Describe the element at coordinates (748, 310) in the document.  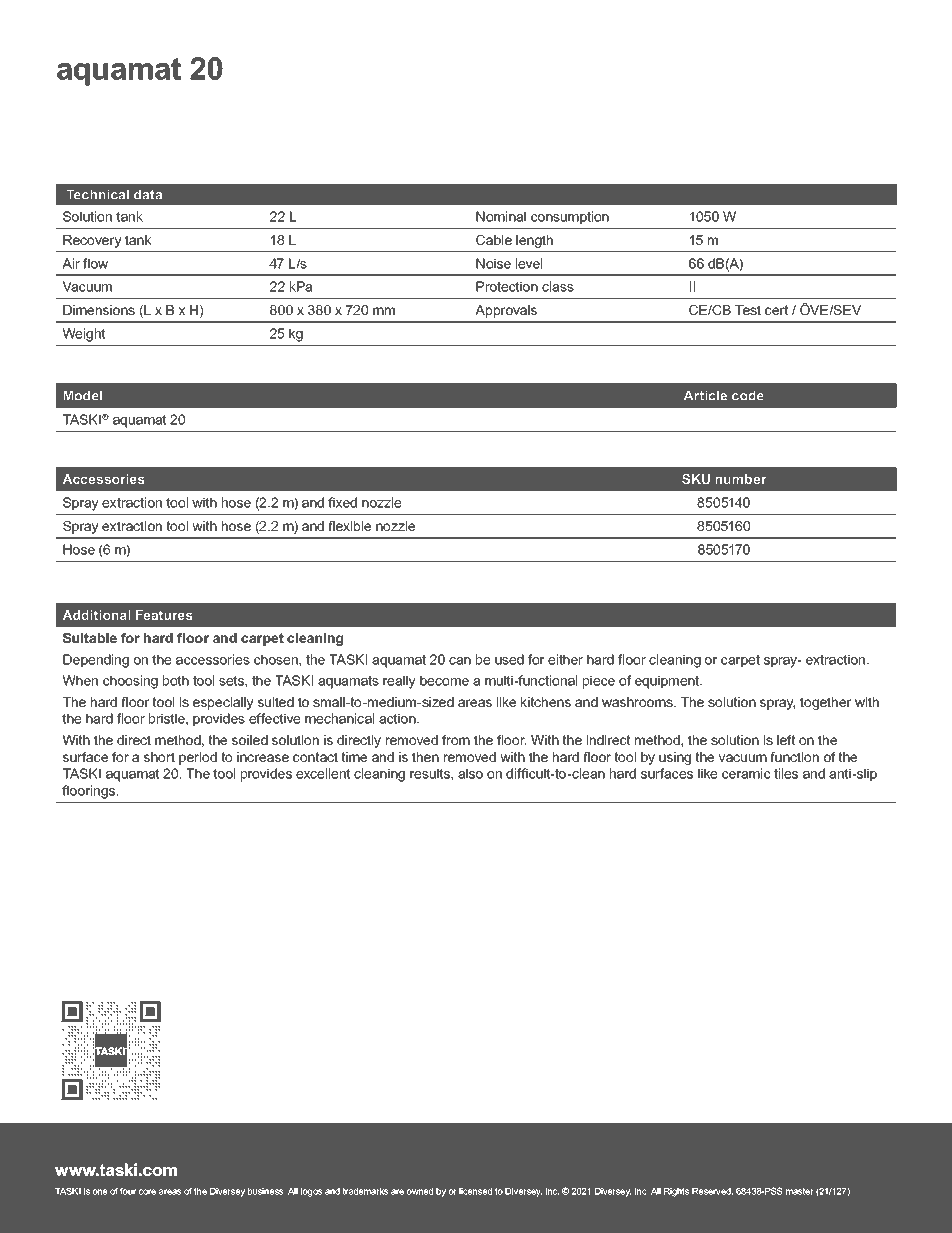
I see `Test` at that location.
